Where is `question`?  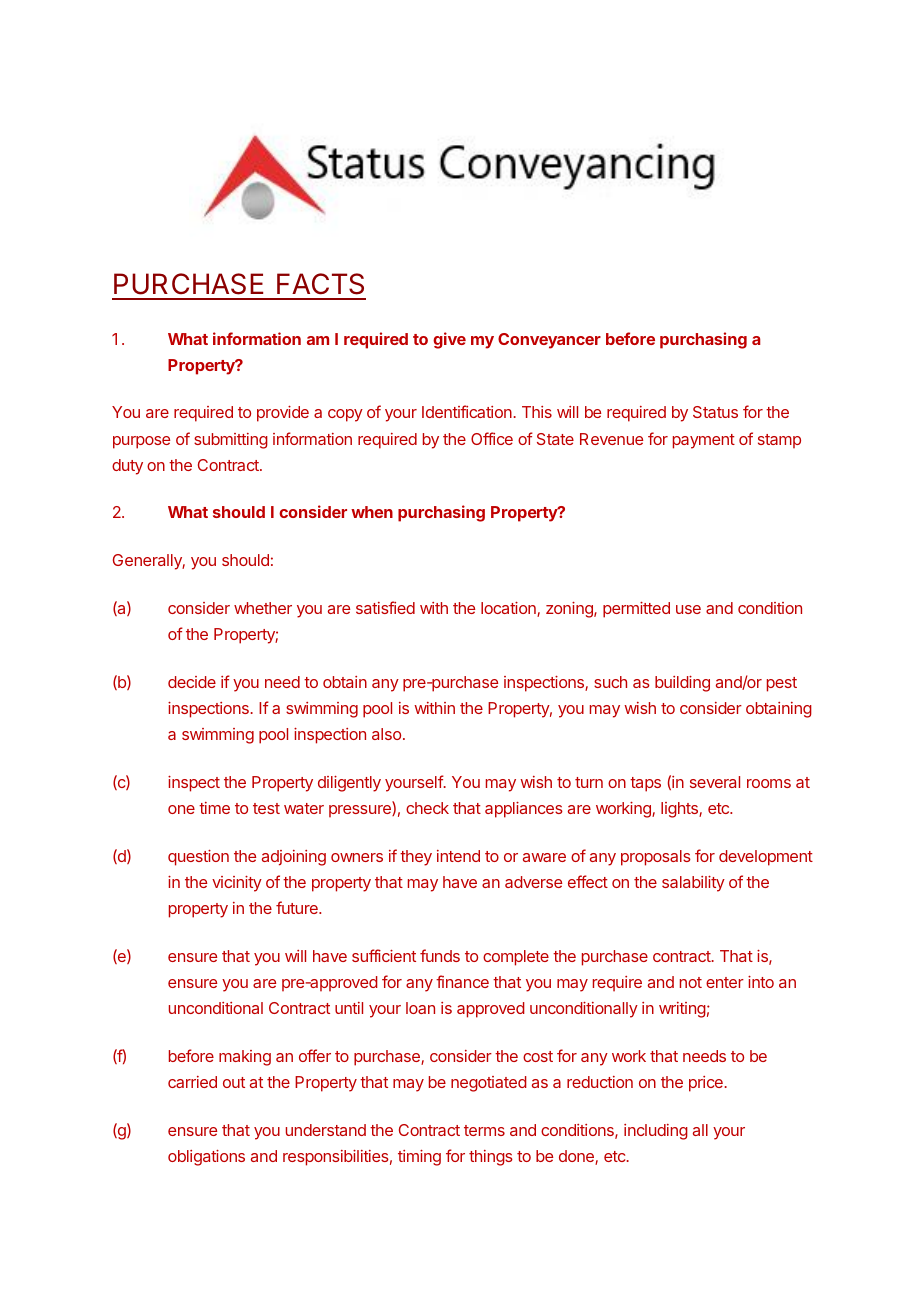
question is located at coordinates (198, 858).
